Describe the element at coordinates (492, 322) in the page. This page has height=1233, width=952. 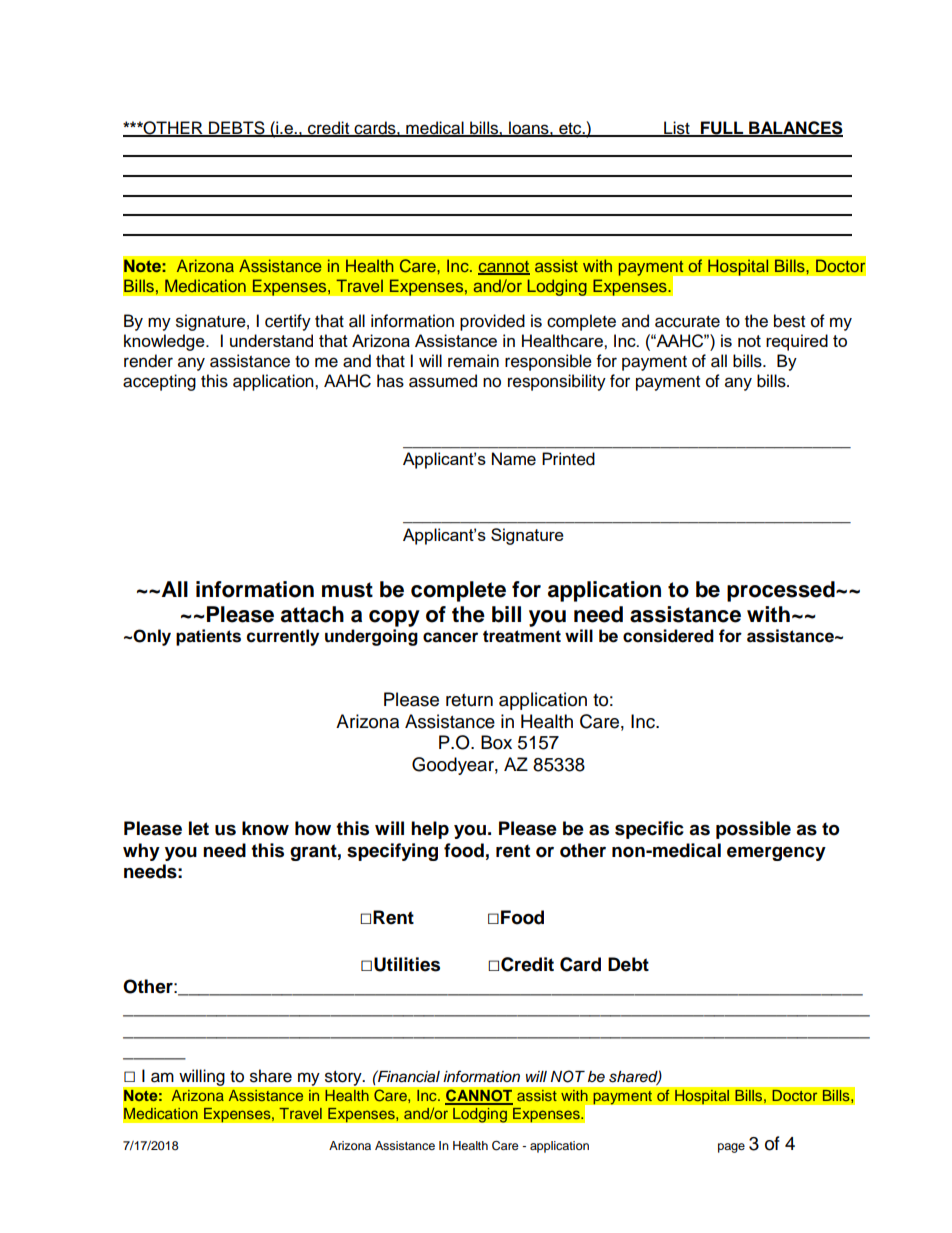
I see `provided` at that location.
